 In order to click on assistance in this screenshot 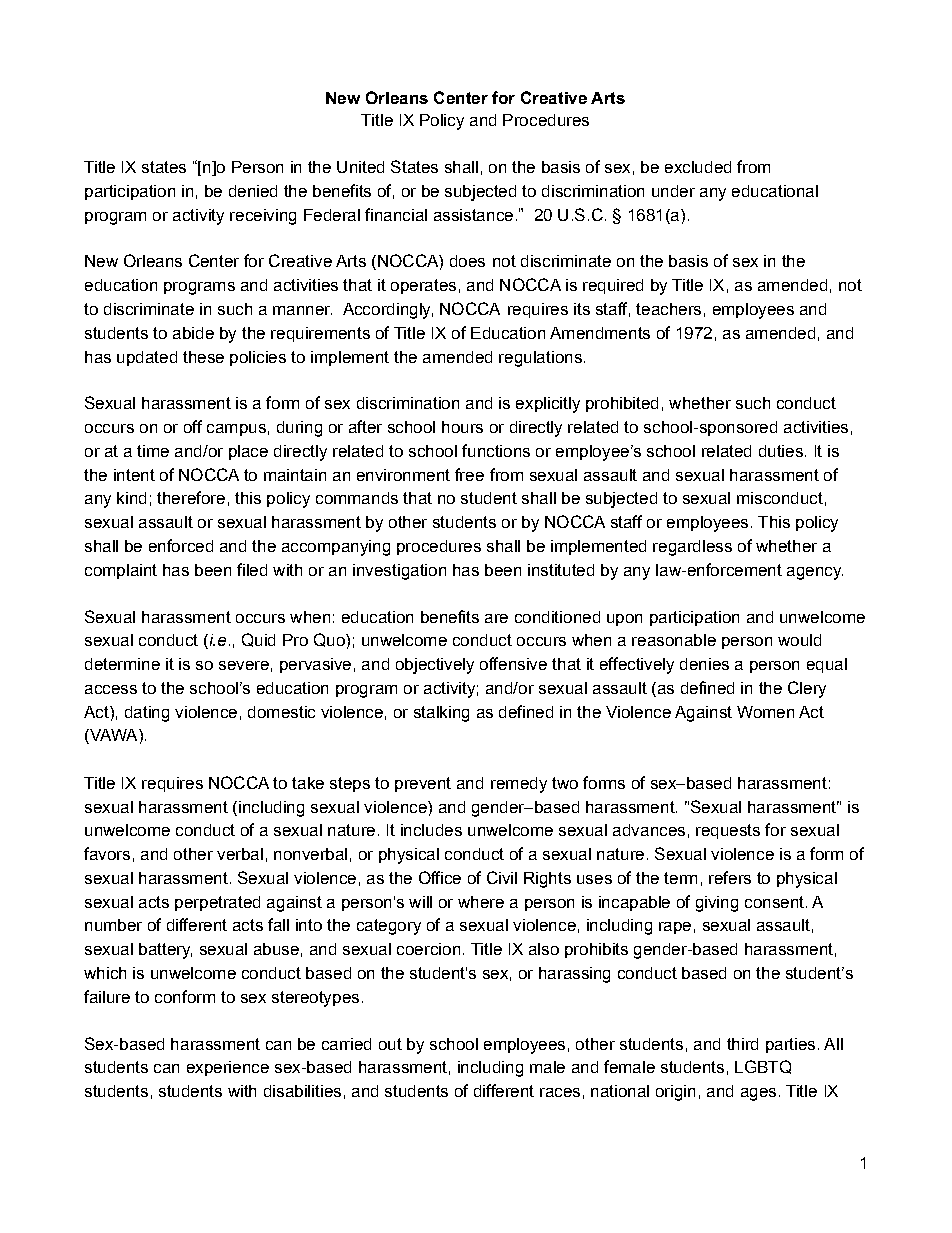, I will do `click(473, 215)`.
